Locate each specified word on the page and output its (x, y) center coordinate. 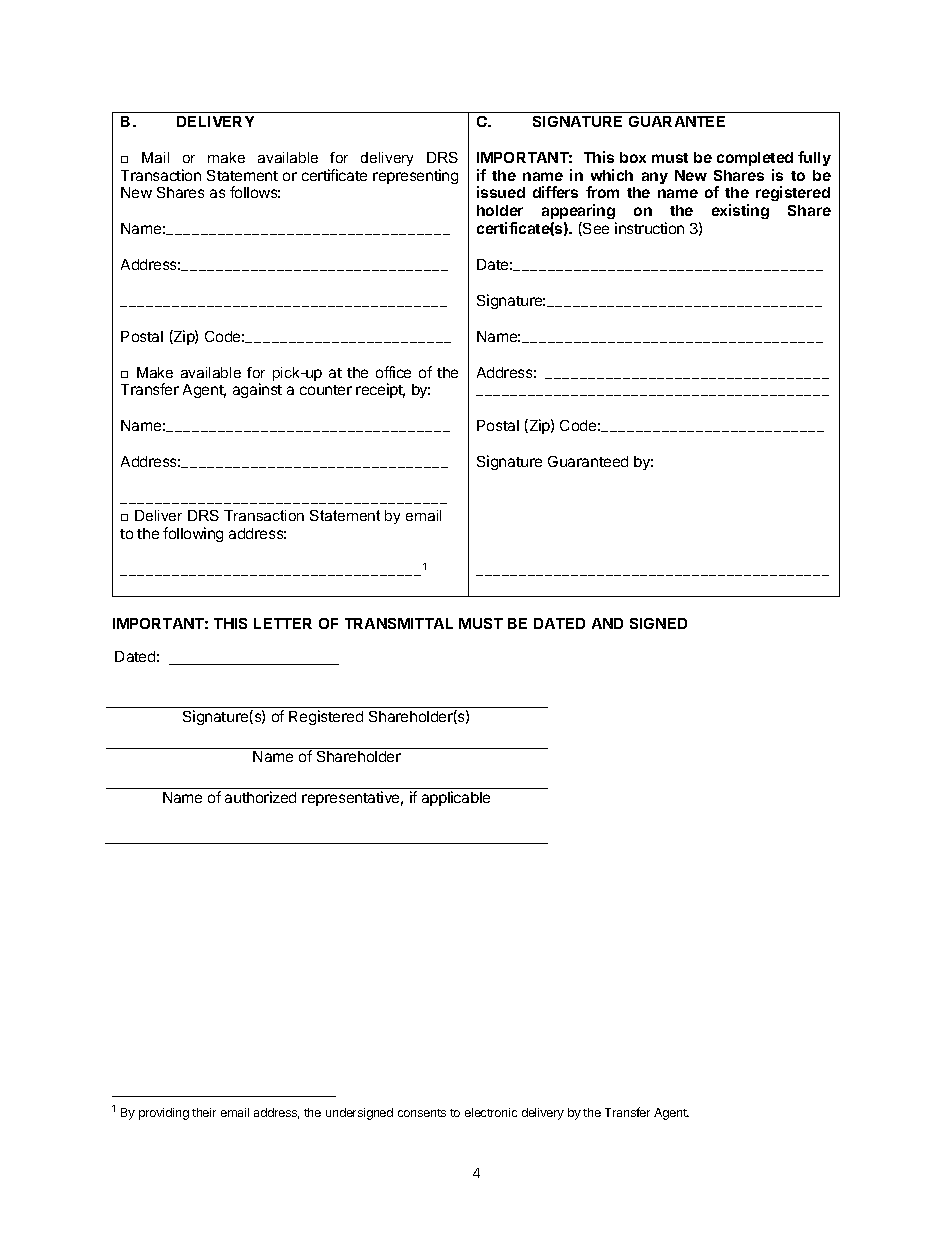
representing (415, 176)
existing (740, 211)
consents (422, 1113)
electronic (491, 1112)
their (204, 1112)
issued (501, 192)
